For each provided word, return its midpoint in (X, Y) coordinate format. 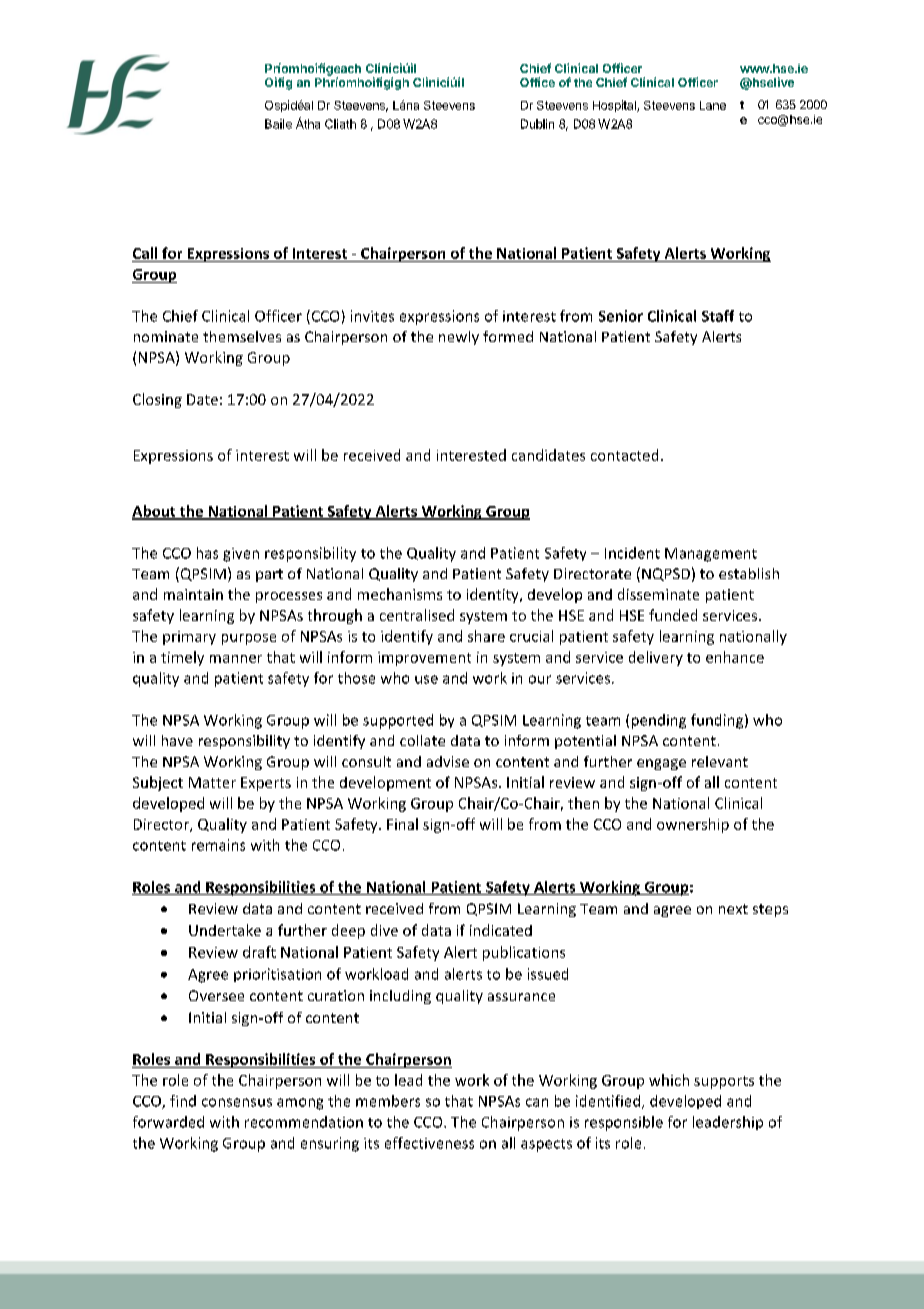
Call (145, 253)
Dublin (537, 124)
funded (673, 615)
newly (459, 338)
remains (218, 845)
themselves (242, 336)
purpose (249, 639)
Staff (718, 316)
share (486, 636)
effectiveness (429, 1143)
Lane (713, 105)
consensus (237, 1102)
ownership (693, 825)
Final (402, 824)
